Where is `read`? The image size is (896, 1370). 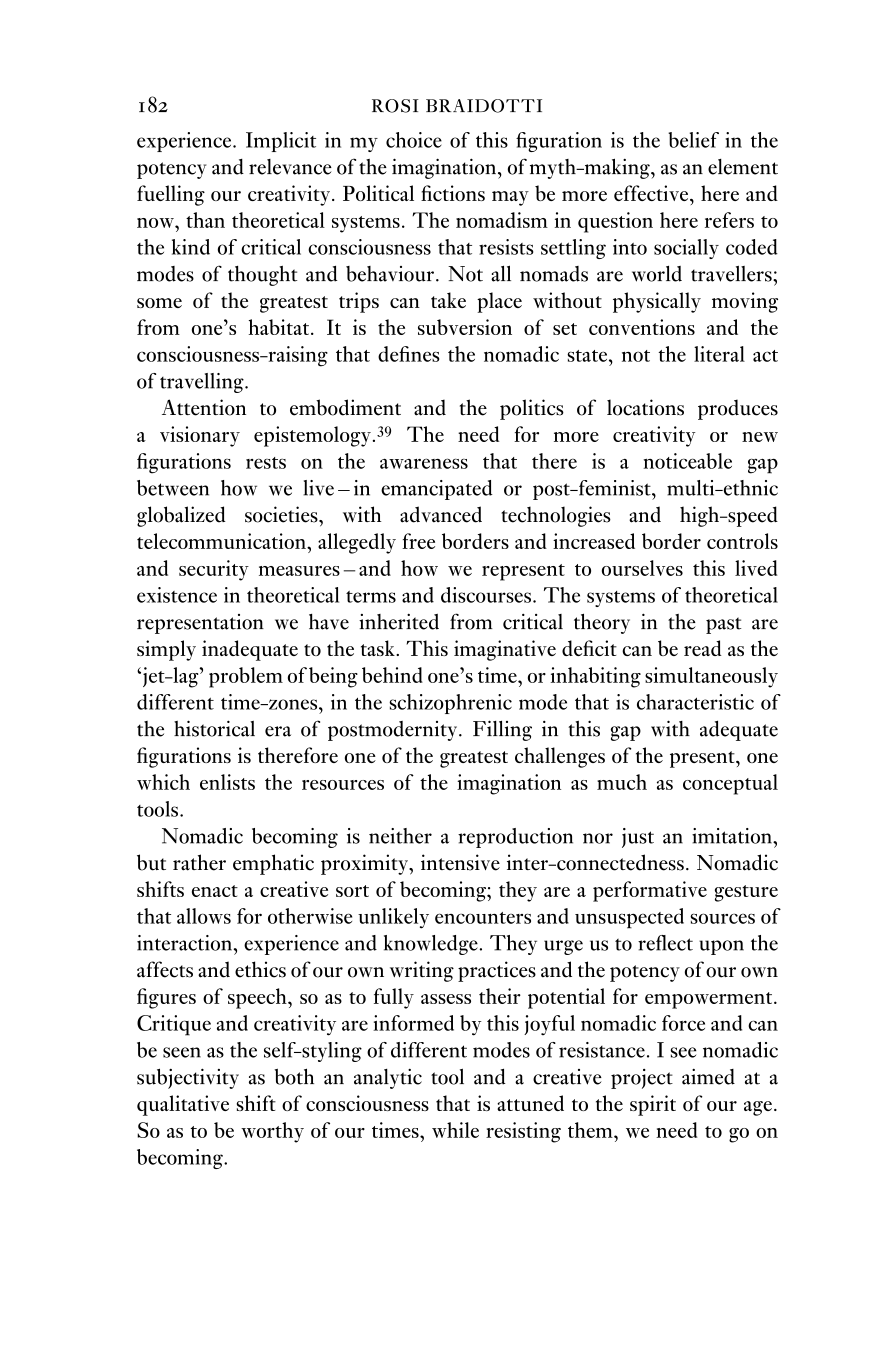 read is located at coordinates (703, 648).
